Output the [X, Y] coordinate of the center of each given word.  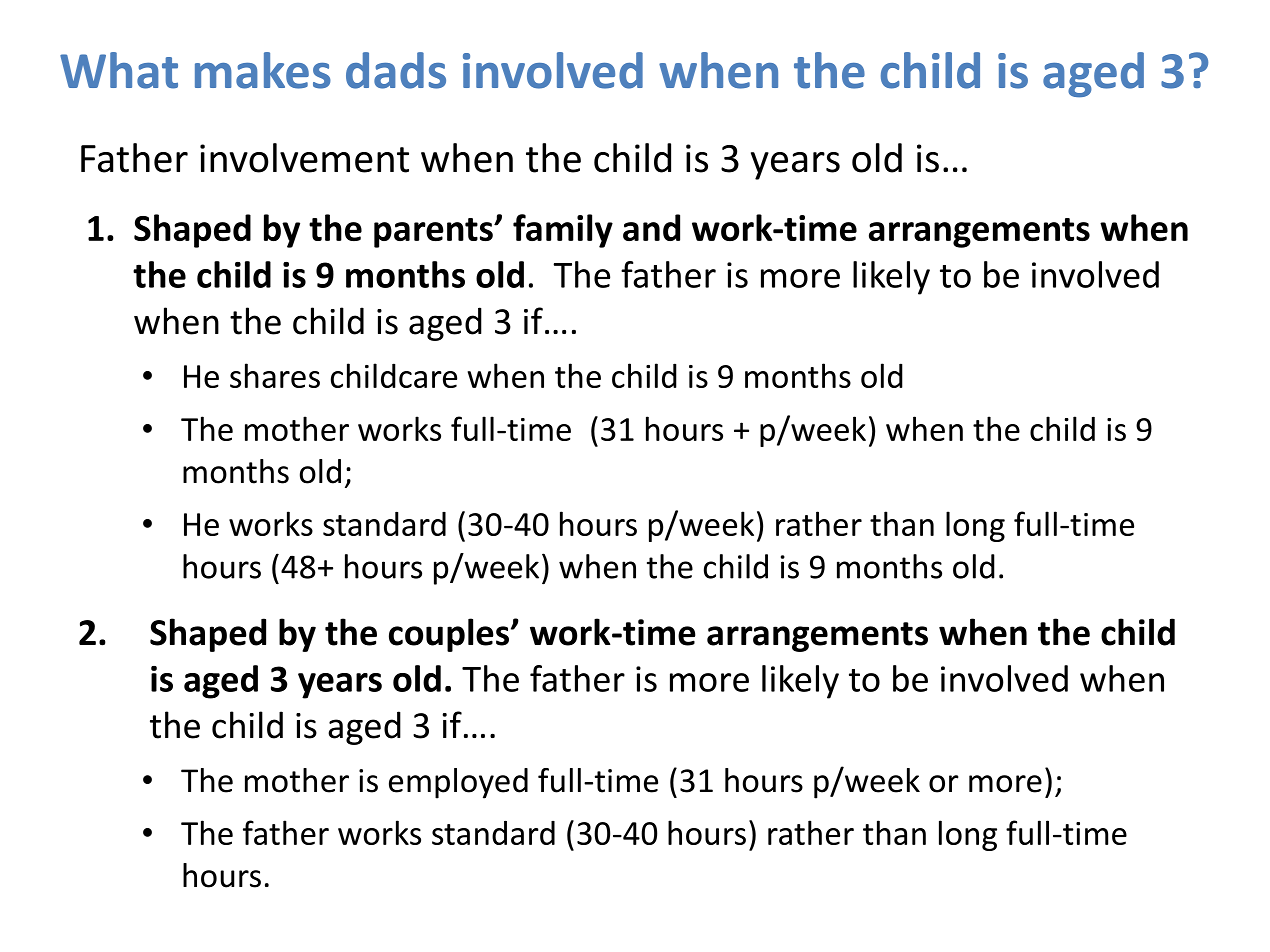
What [119, 70]
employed [458, 783]
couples [450, 635]
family [563, 231]
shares [275, 375]
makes [263, 70]
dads [396, 70]
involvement [304, 158]
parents [434, 233]
